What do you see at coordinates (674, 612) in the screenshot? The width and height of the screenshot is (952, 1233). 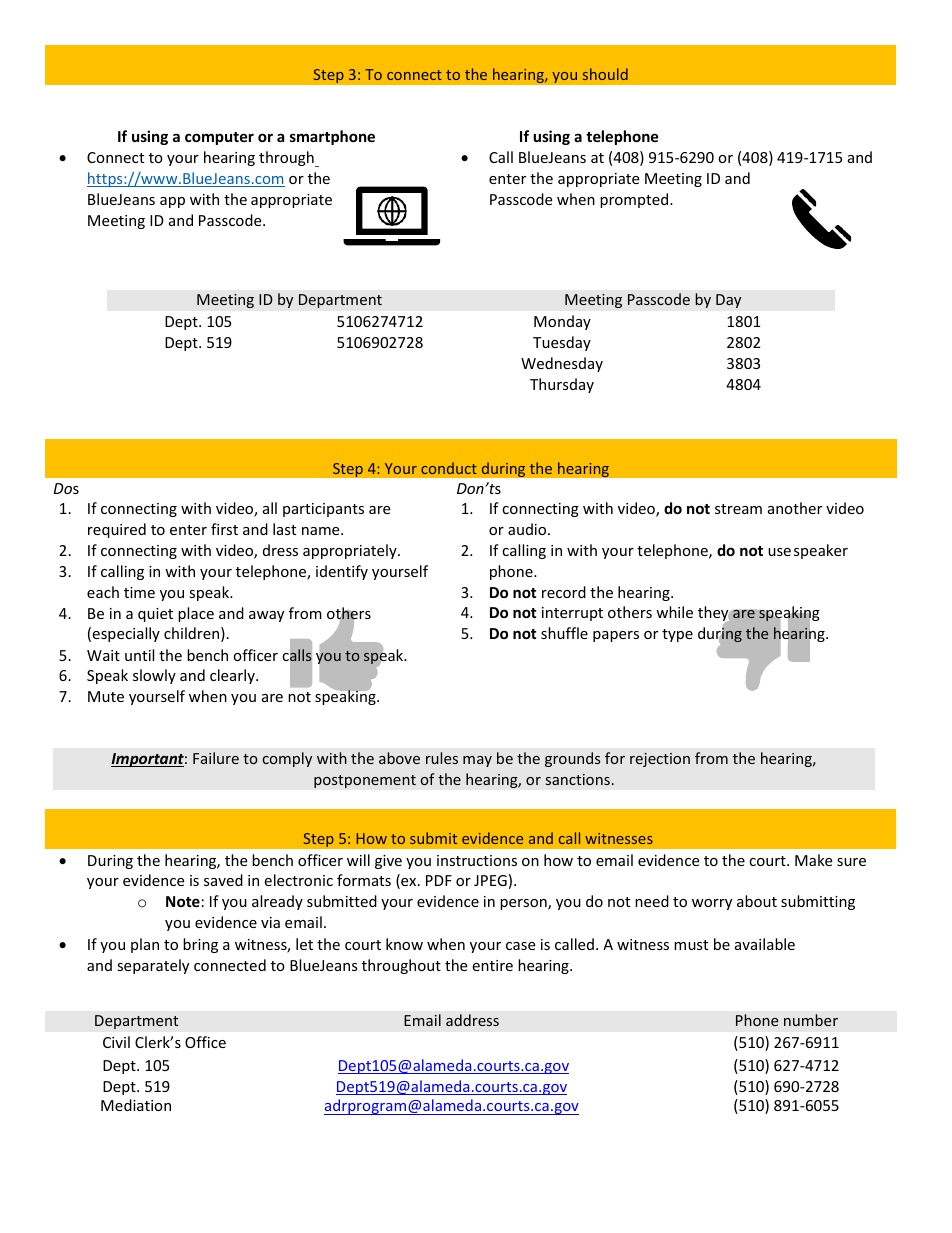 I see `while` at bounding box center [674, 612].
